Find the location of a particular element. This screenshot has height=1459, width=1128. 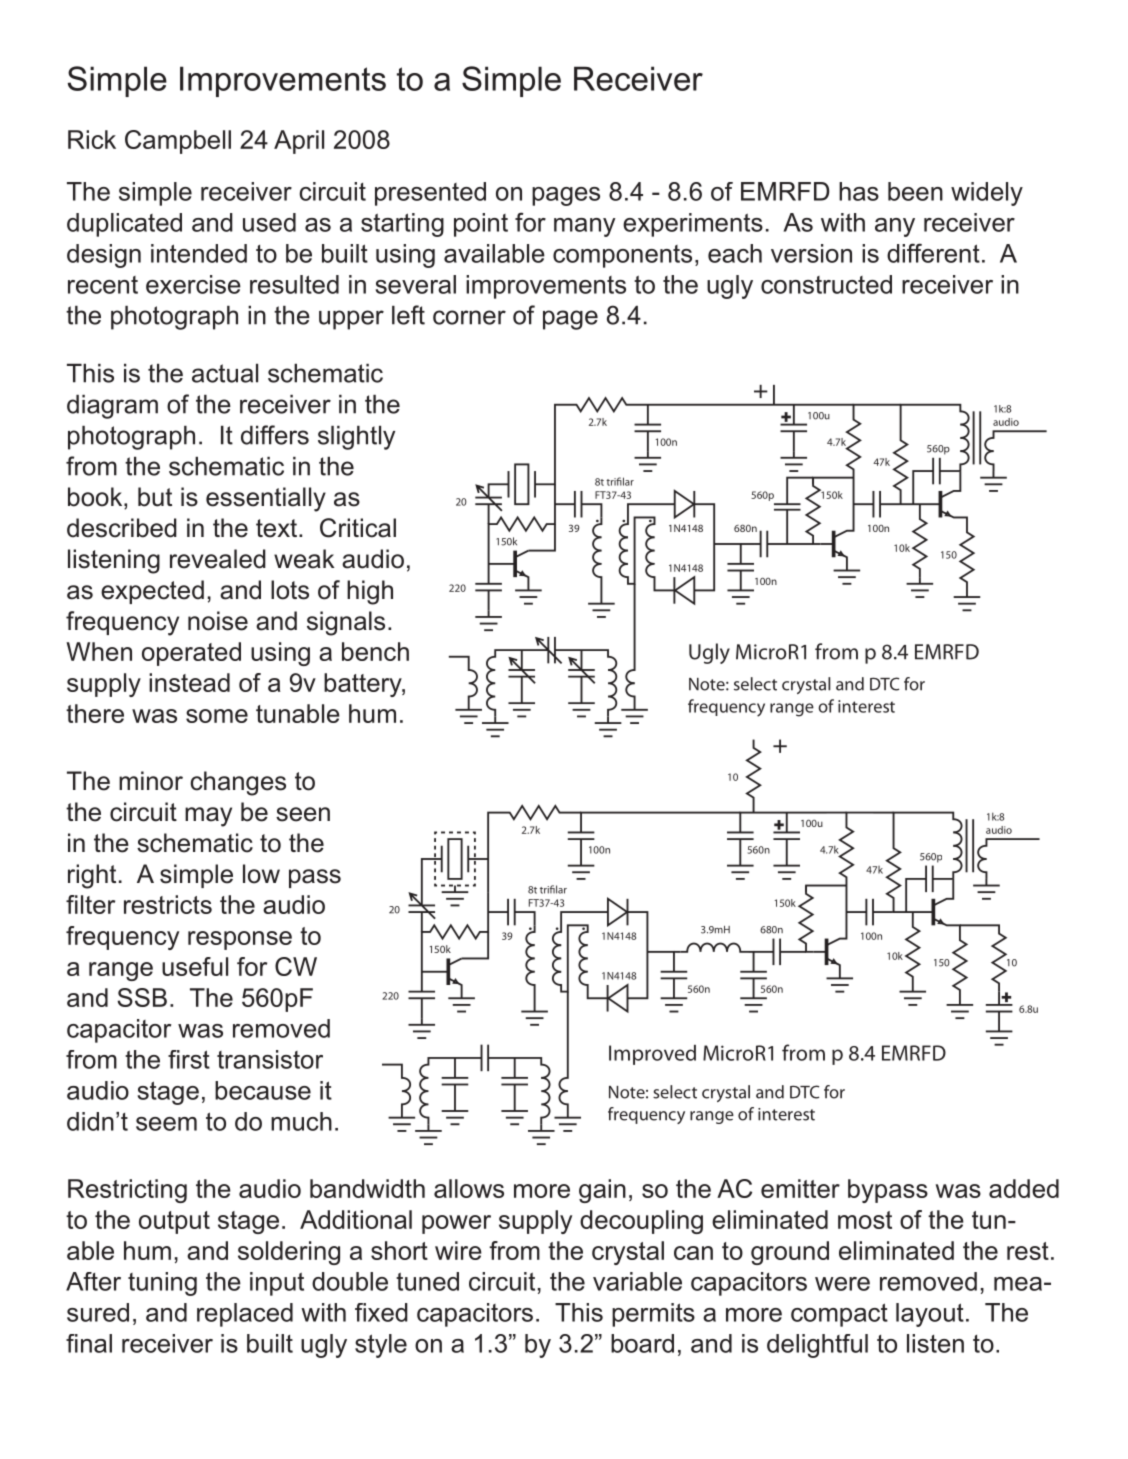

Improved is located at coordinates (652, 1055).
